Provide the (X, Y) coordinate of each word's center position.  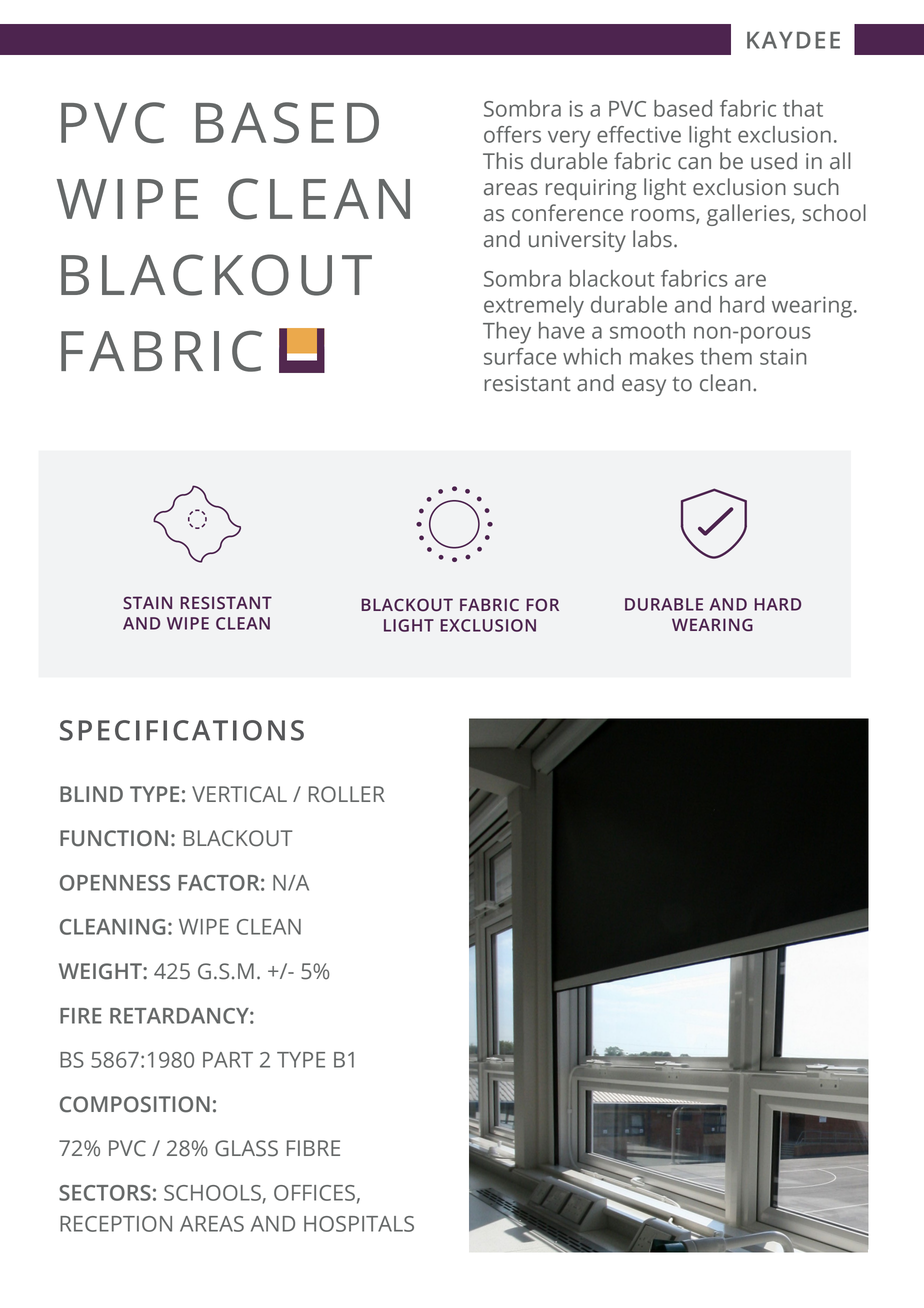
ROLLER (347, 794)
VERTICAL (239, 794)
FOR (542, 605)
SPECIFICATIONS (182, 730)
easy (644, 387)
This (503, 161)
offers (512, 134)
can (694, 163)
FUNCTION (114, 838)
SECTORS (105, 1193)
